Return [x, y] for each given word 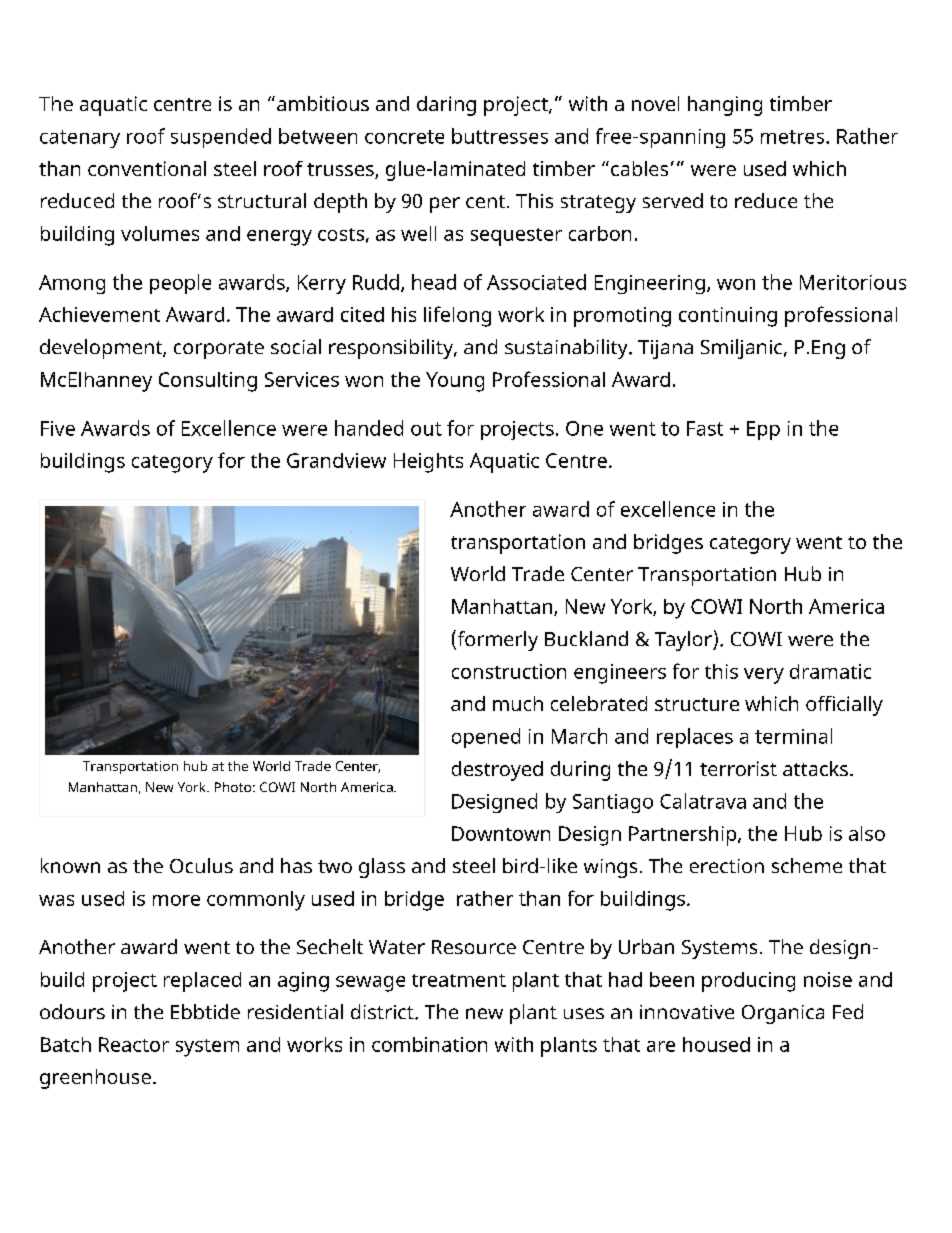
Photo [233, 787]
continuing [728, 317]
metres [794, 137]
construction [509, 671]
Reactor [134, 1044]
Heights [428, 463]
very [764, 676]
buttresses [500, 136]
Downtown [501, 833]
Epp [763, 430]
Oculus [201, 865]
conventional [147, 168]
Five [58, 428]
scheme [807, 865]
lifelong [457, 316]
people [180, 284]
